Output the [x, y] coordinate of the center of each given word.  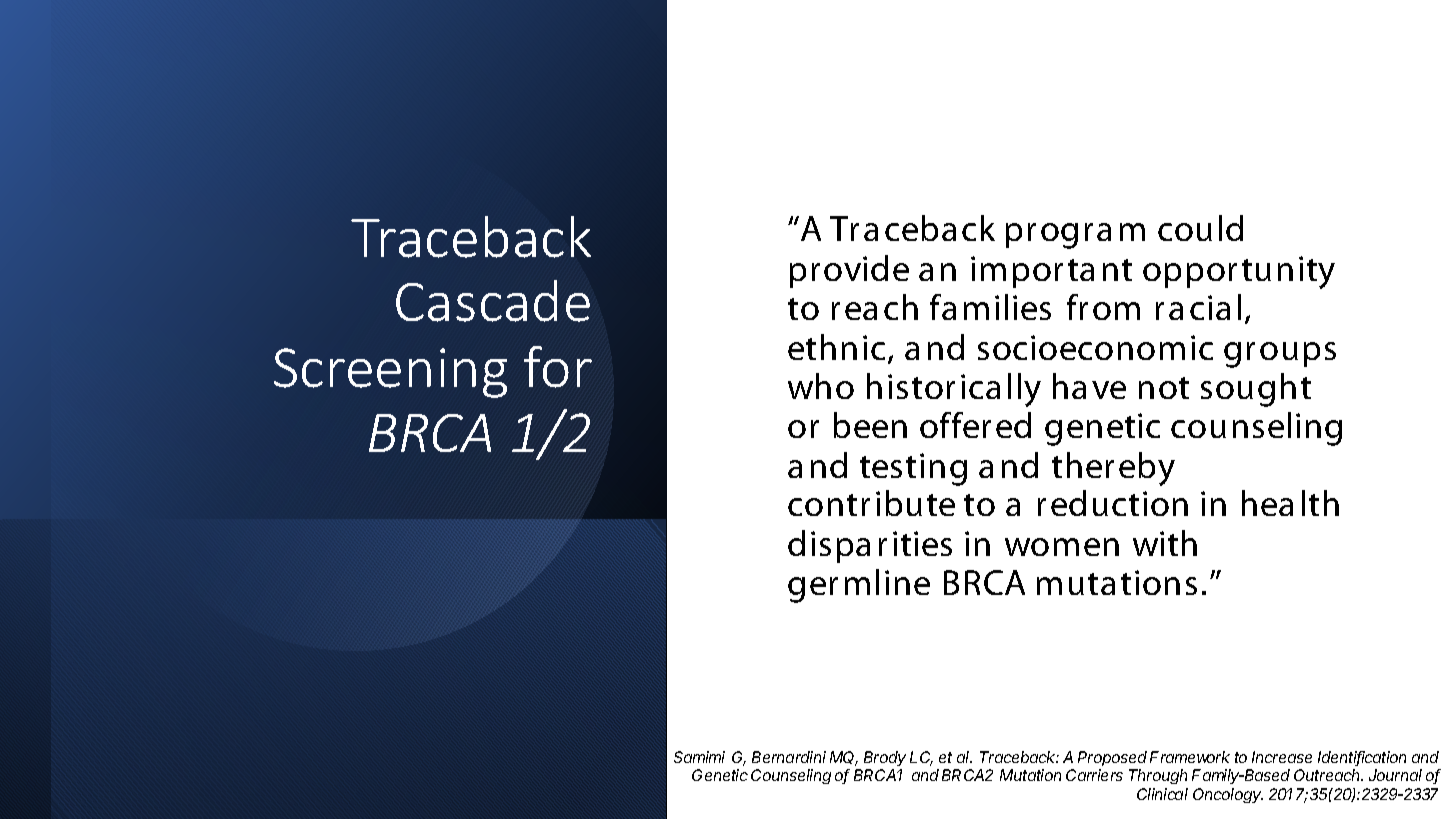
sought [1256, 390]
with [1165, 543]
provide [849, 271]
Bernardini [789, 757]
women [1062, 547]
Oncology [1228, 795]
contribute [871, 503]
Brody [885, 758]
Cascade [493, 301]
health [1290, 503]
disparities [870, 546]
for [558, 367]
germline [859, 586]
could [1200, 228]
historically [954, 390]
